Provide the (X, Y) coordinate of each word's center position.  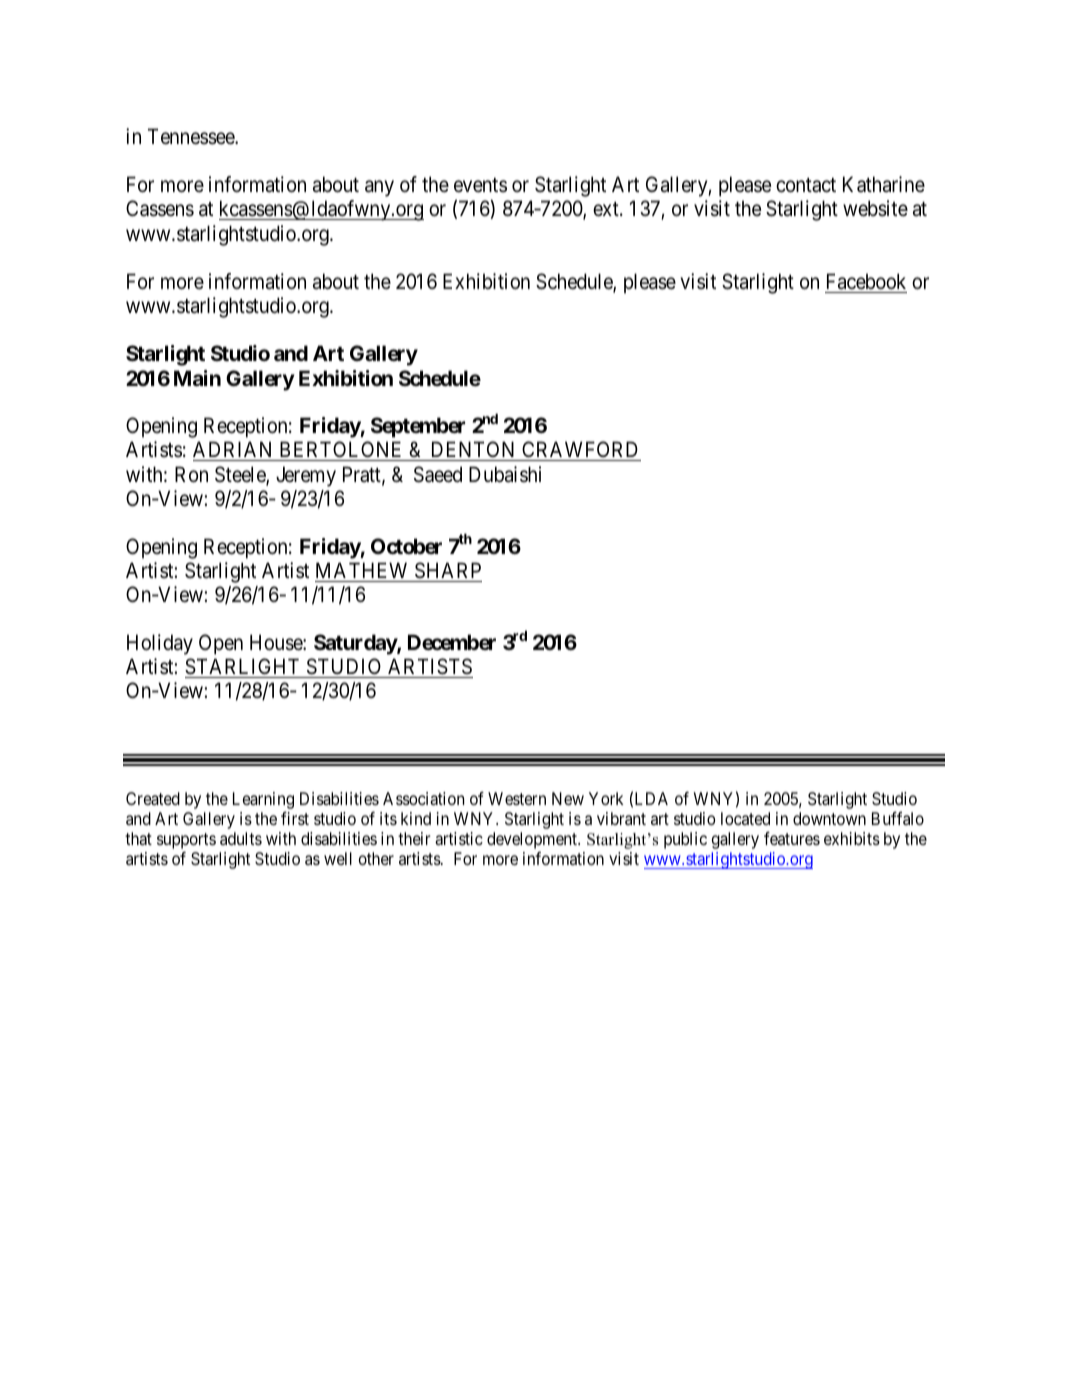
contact (806, 185)
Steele (241, 475)
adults (241, 838)
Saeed (438, 474)
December (452, 642)
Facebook (866, 281)
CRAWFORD (580, 451)
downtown (829, 818)
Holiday (160, 644)
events (480, 185)
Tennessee (192, 136)
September (418, 427)
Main (197, 378)
